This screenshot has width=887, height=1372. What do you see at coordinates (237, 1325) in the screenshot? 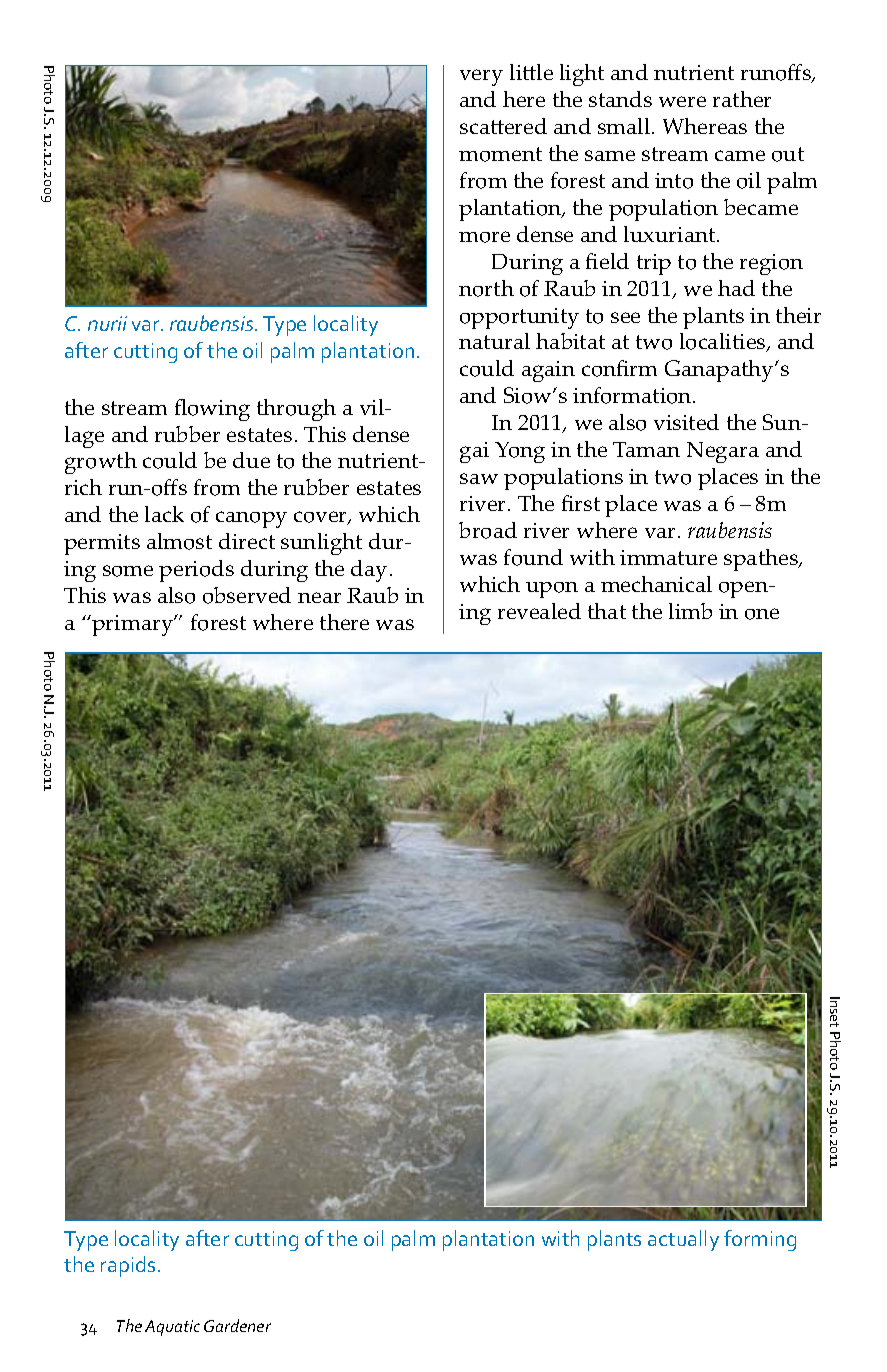
I see `Gardener` at bounding box center [237, 1325].
